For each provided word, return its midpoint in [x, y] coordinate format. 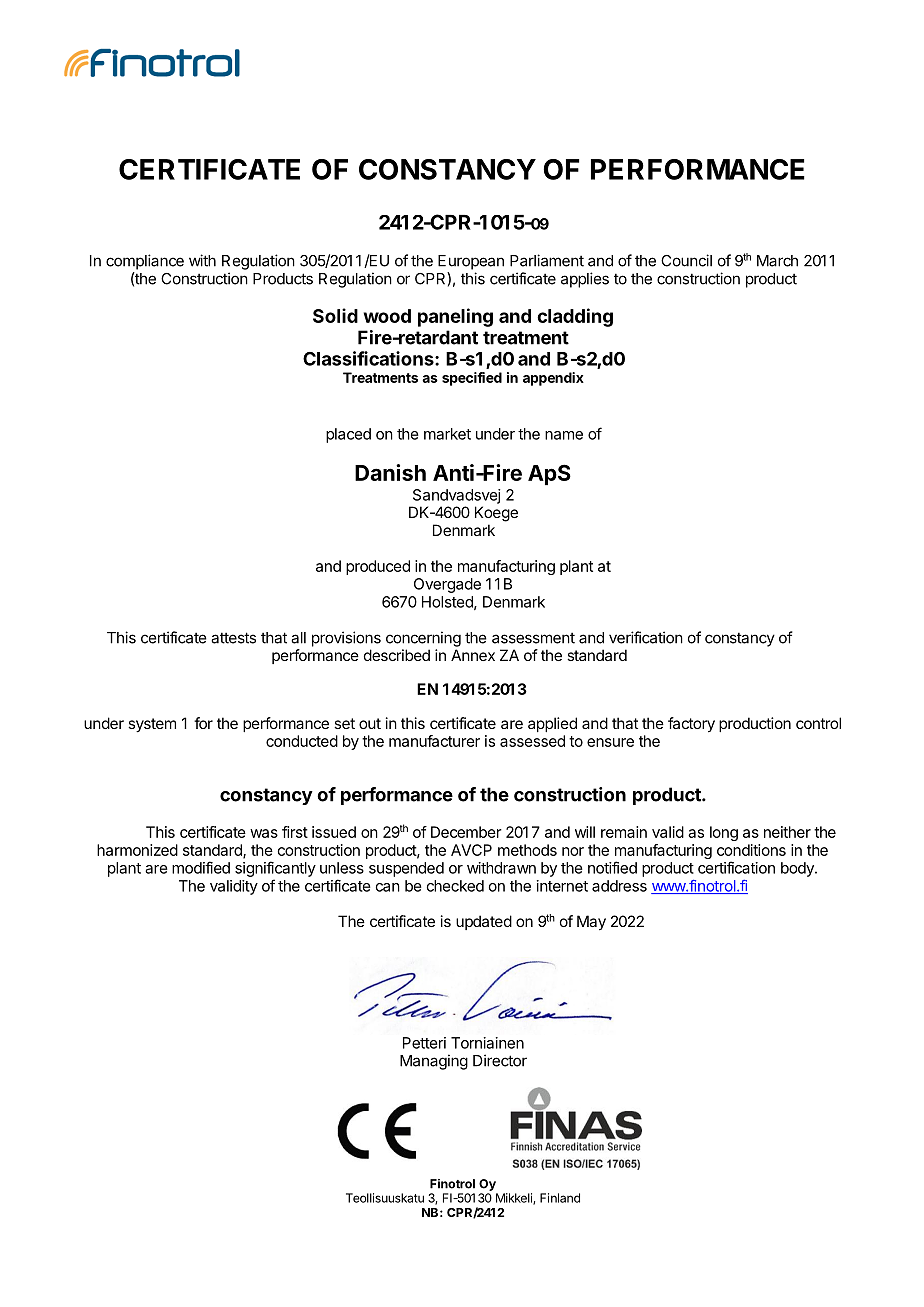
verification [646, 637]
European [471, 262]
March [777, 261]
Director [500, 1060]
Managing [434, 1062]
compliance [145, 262]
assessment [533, 638]
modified [201, 867]
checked [455, 886]
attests [233, 638]
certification [736, 867]
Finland [560, 1198]
